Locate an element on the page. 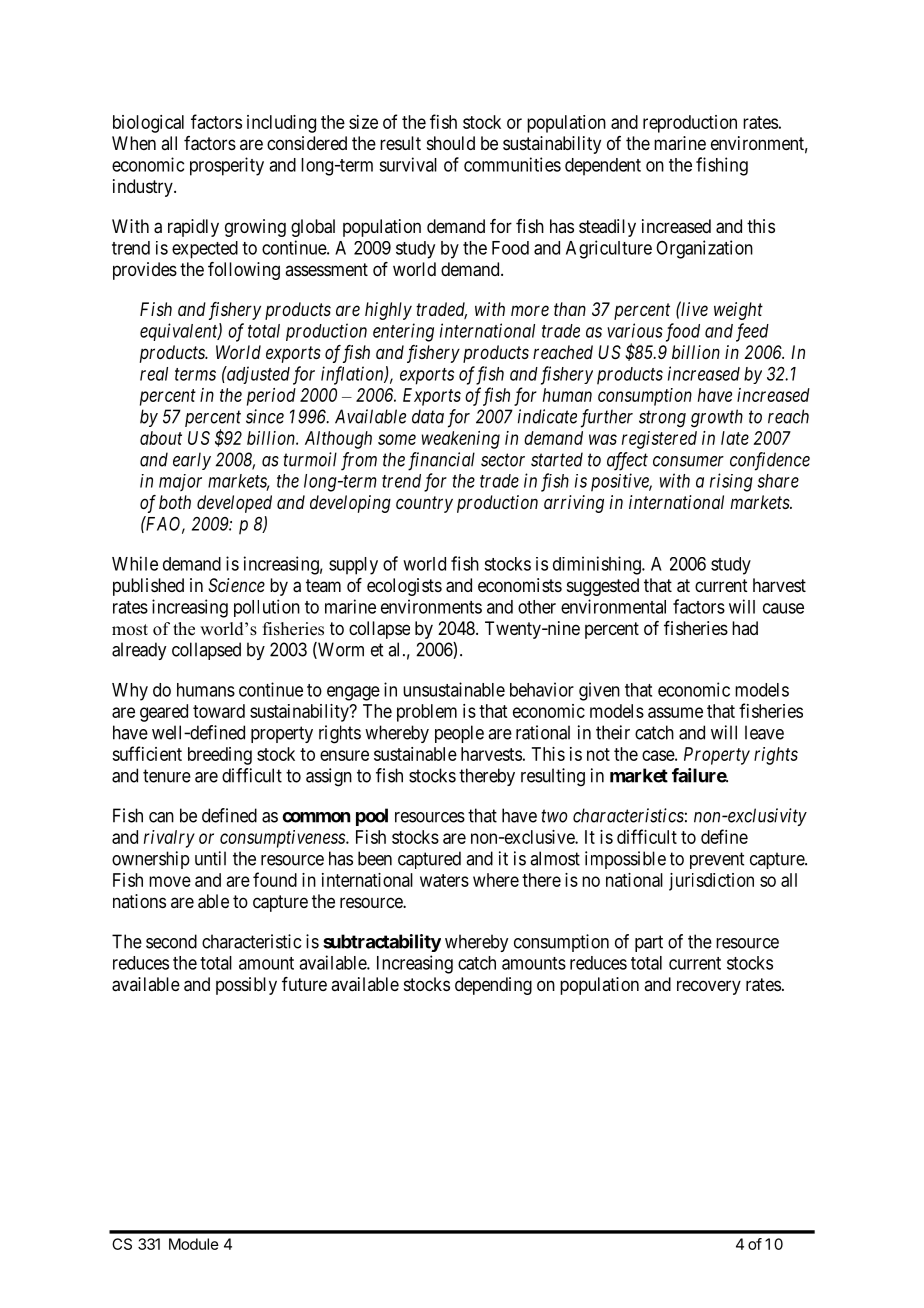  should is located at coordinates (451, 143).
